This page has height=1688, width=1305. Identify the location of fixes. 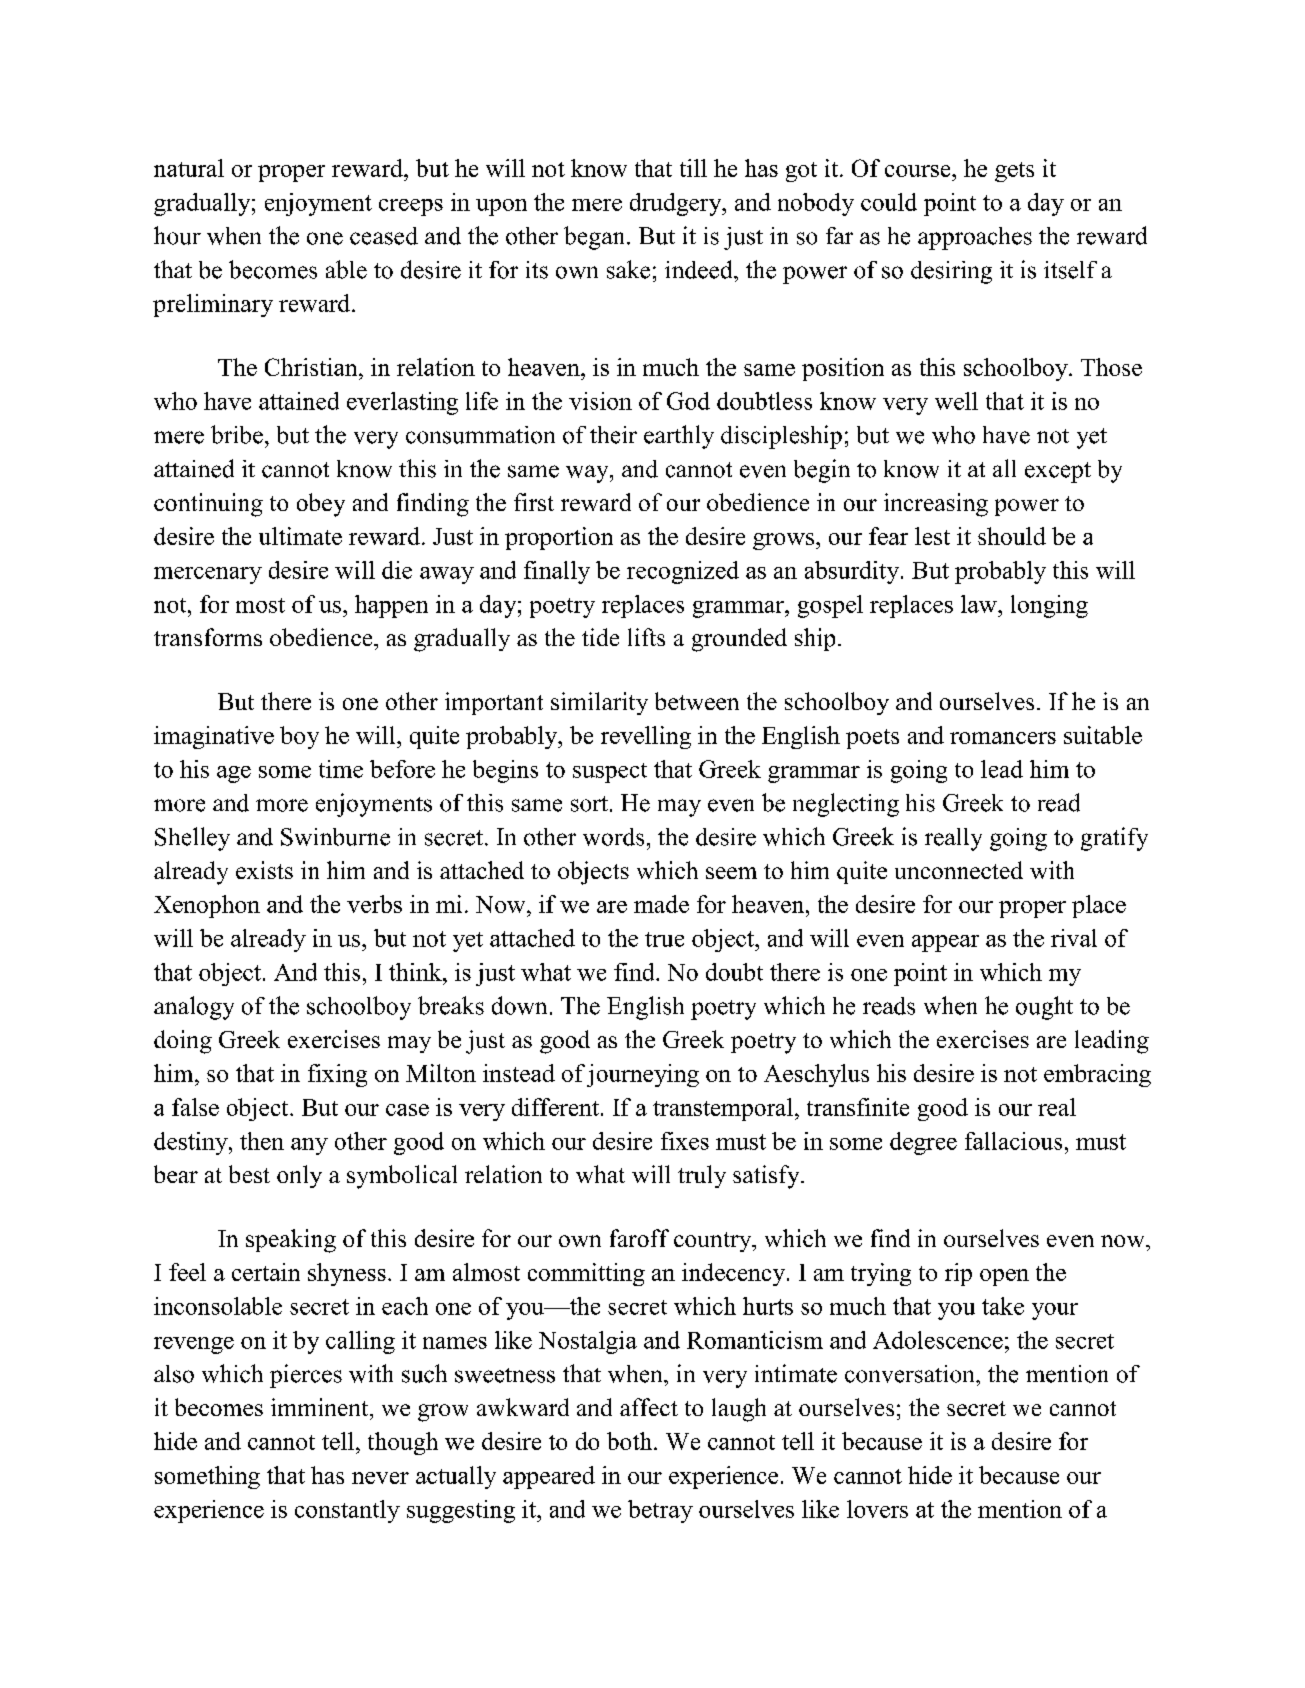
(685, 1141).
